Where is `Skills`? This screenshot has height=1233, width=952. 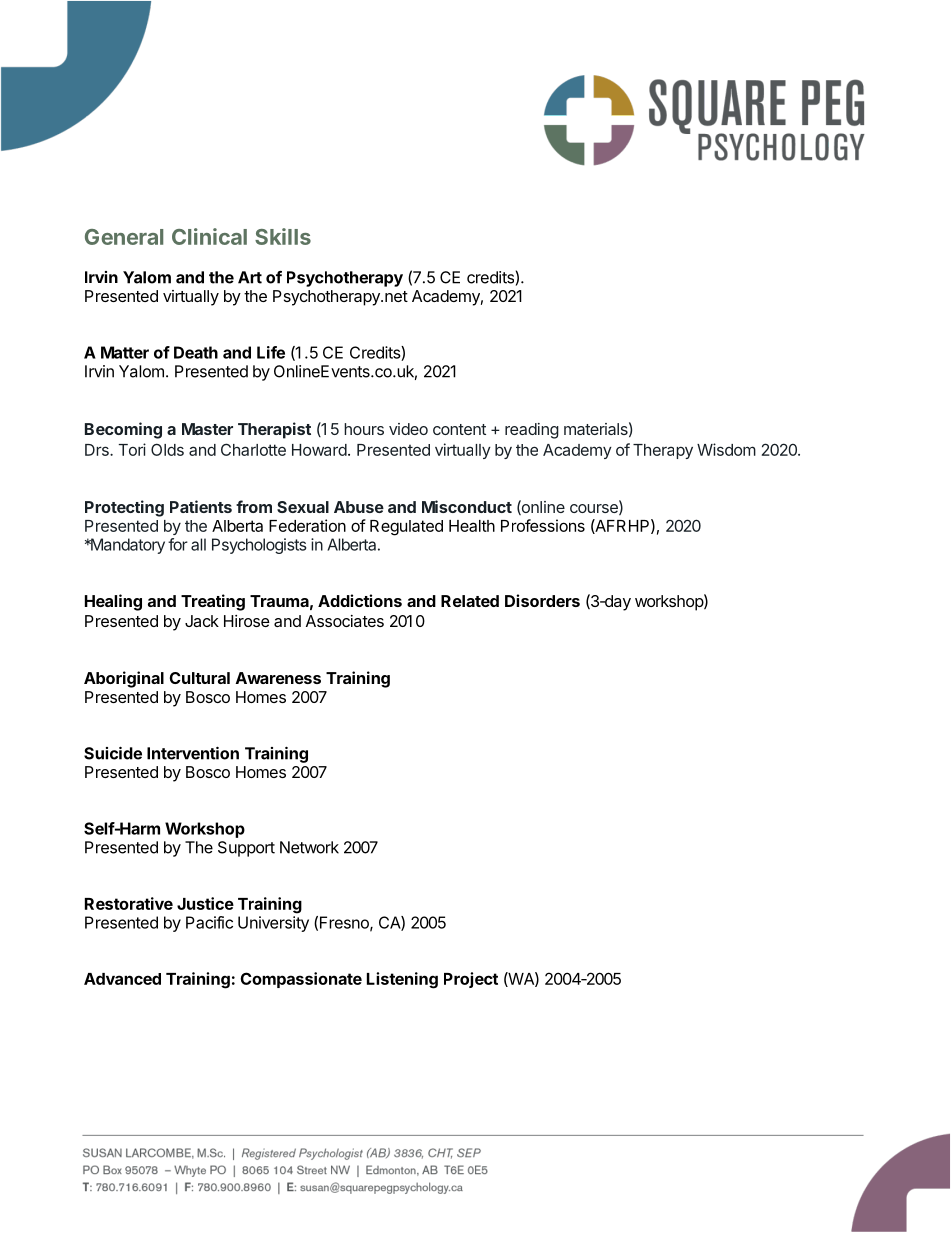 Skills is located at coordinates (283, 236).
